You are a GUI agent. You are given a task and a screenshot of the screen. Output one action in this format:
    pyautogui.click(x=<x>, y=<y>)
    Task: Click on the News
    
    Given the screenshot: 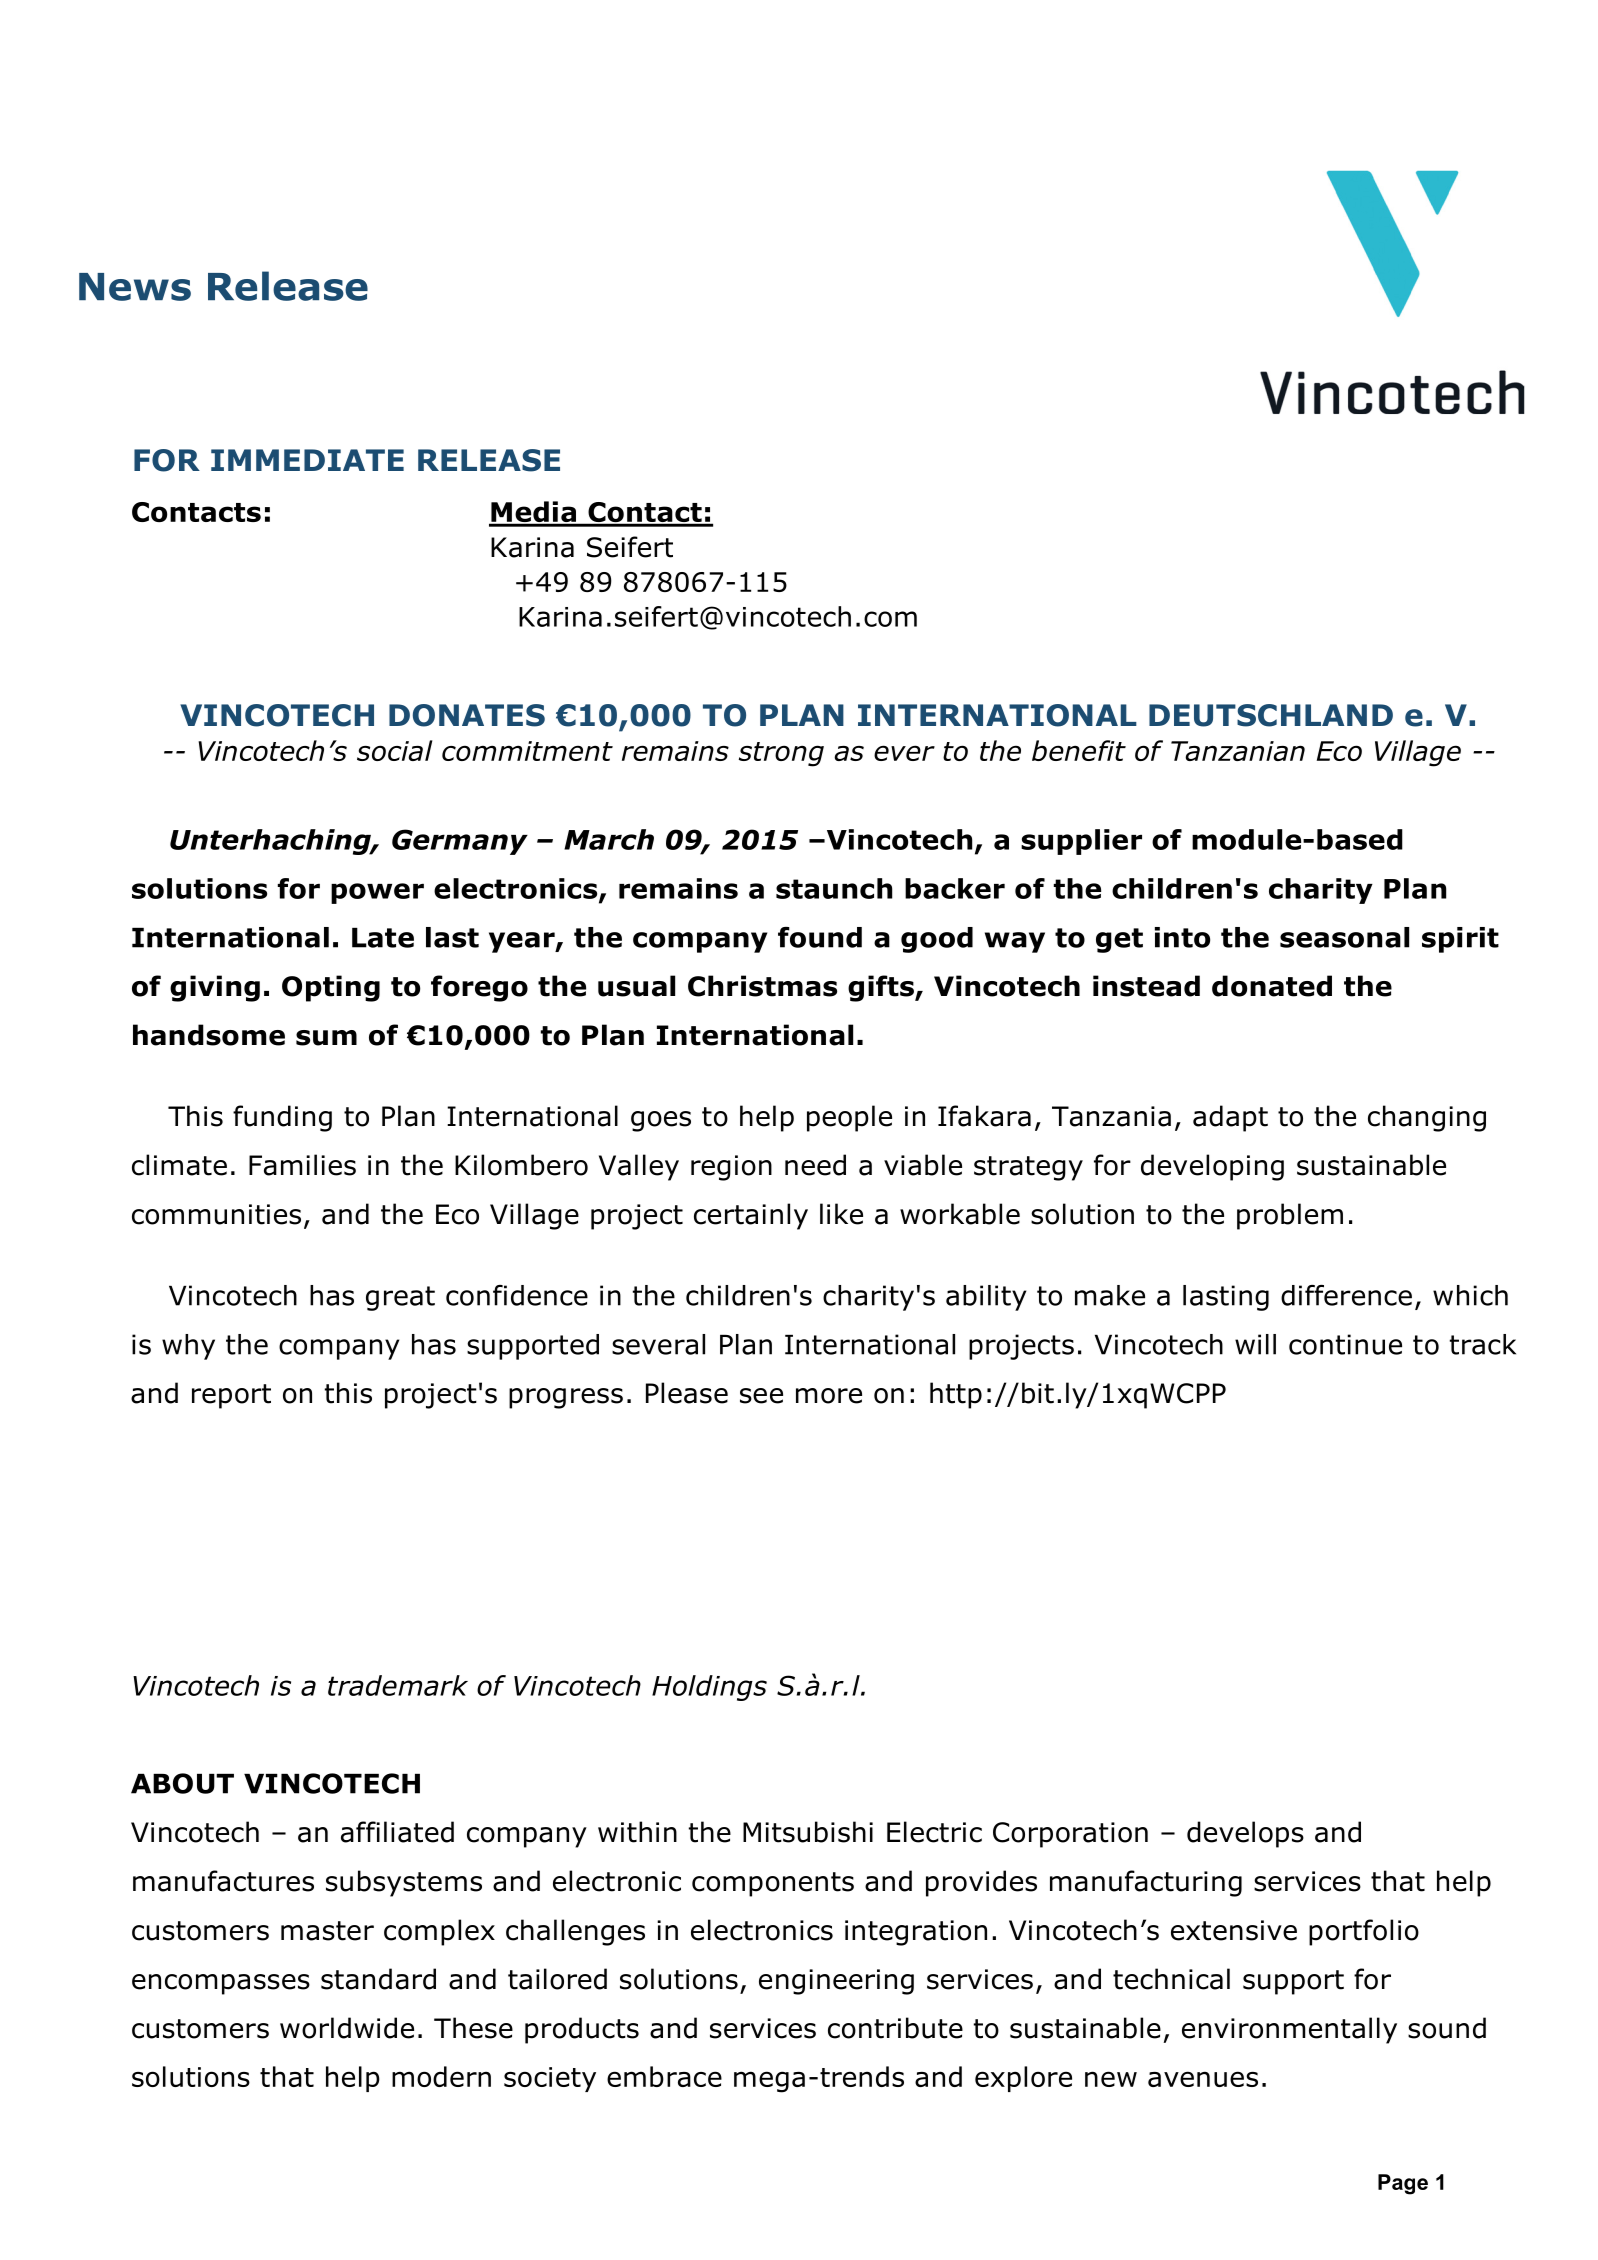 What is the action you would take?
    pyautogui.click(x=135, y=287)
